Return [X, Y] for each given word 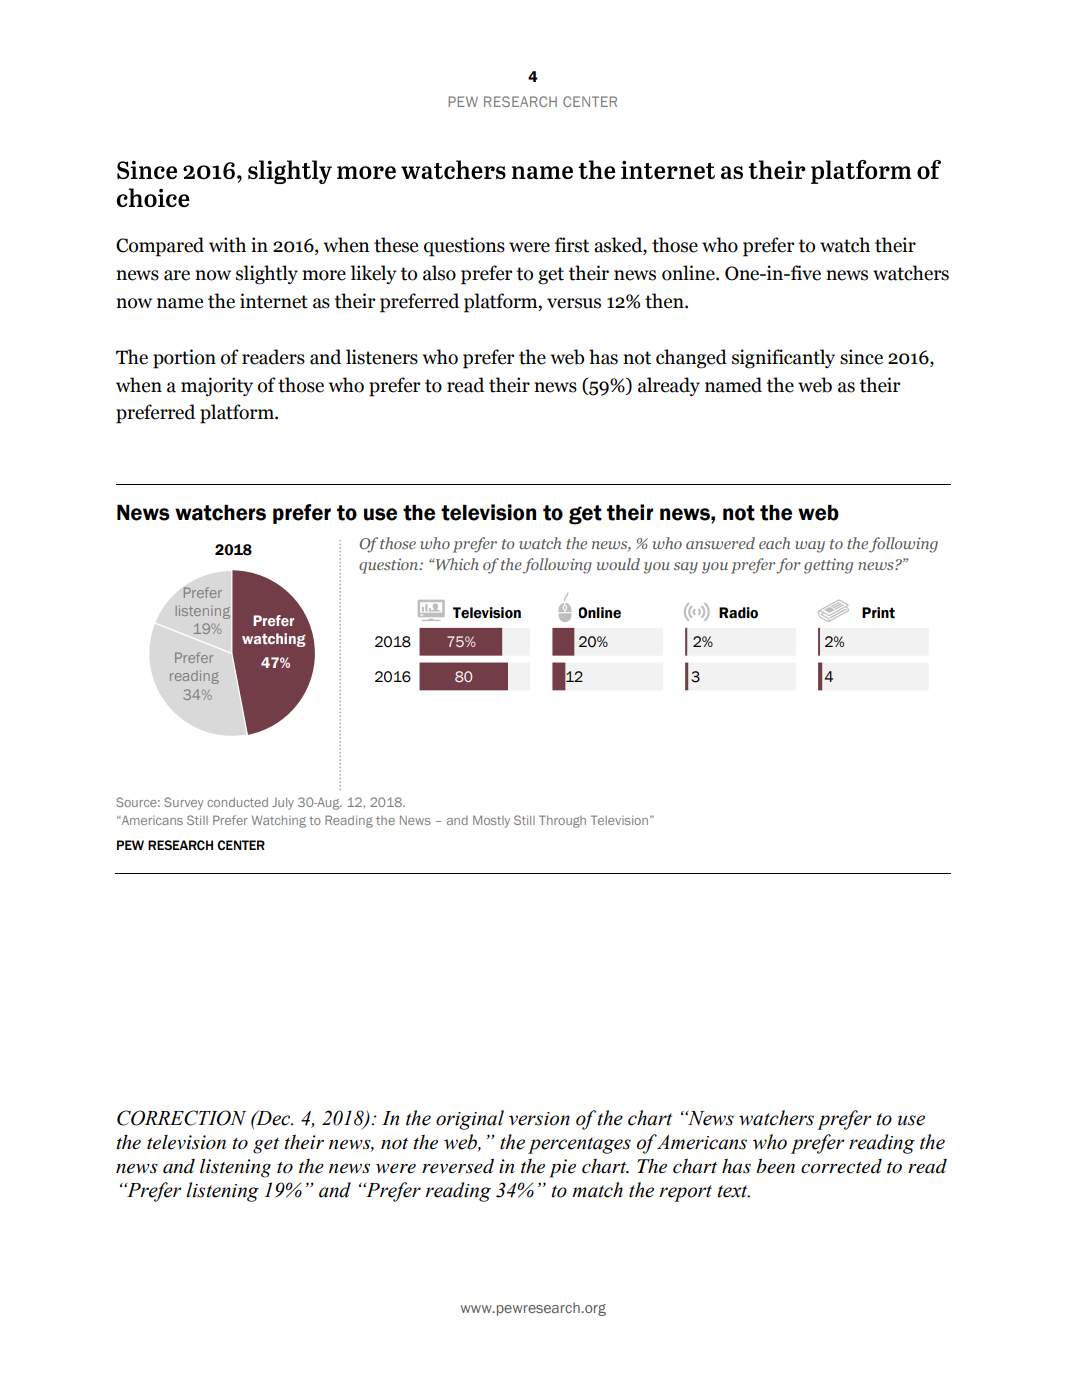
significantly [783, 359]
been [776, 1166]
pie [563, 1168]
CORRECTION [181, 1118]
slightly [267, 275]
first [572, 245]
